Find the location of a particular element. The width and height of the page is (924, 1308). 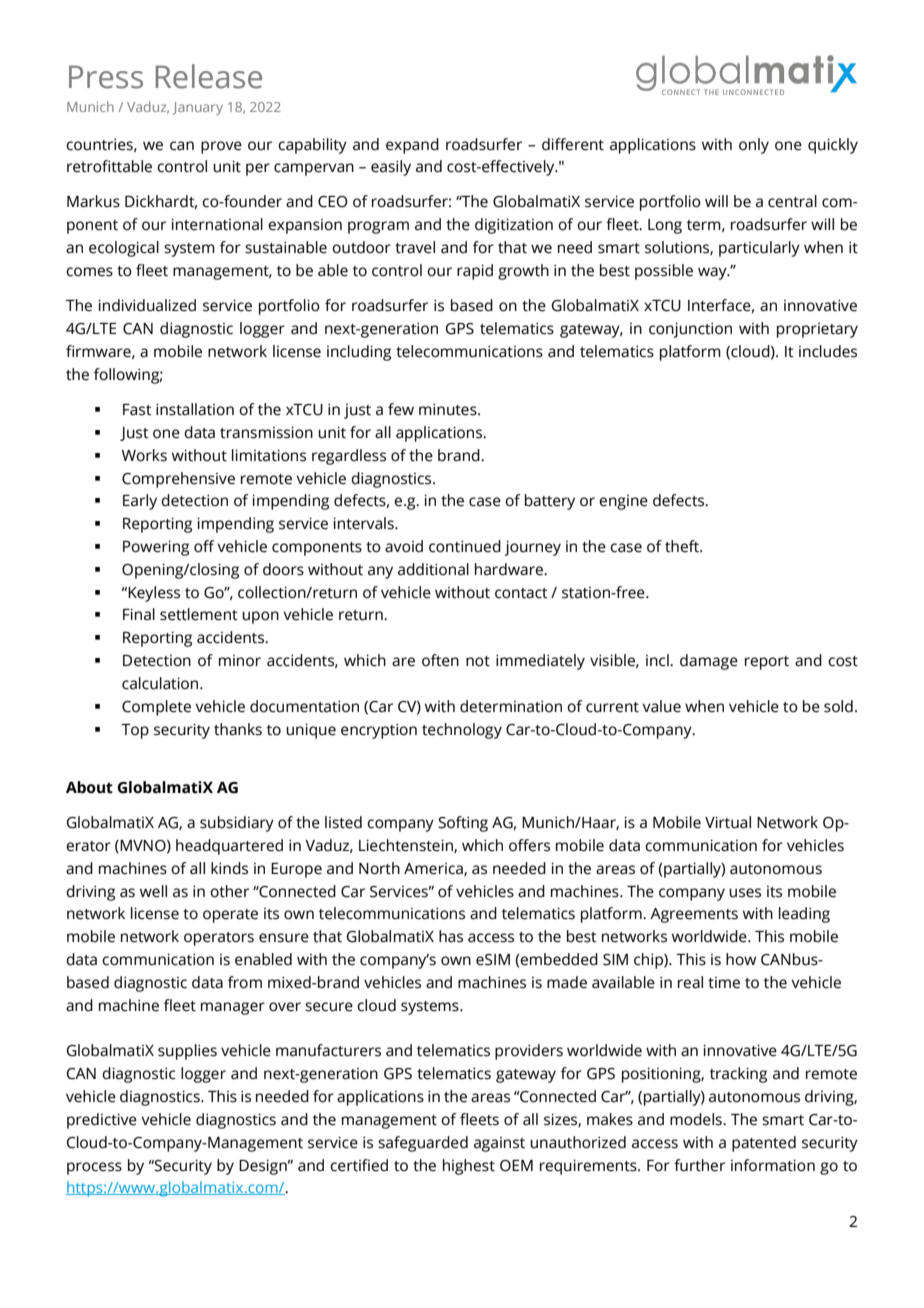

January is located at coordinates (198, 108).
